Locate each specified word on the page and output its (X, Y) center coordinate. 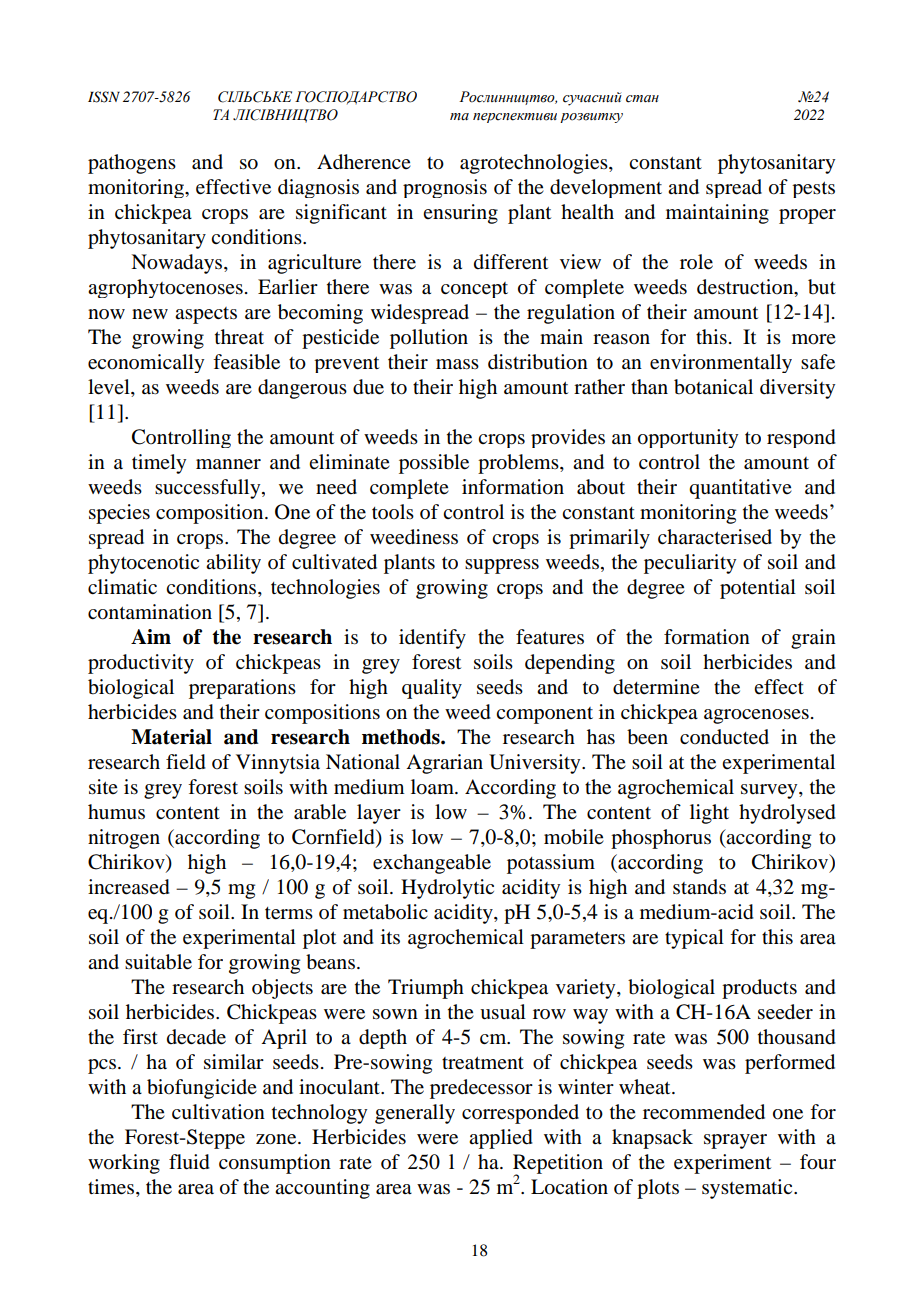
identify (432, 639)
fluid (189, 1162)
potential (758, 589)
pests (813, 189)
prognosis (445, 188)
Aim (151, 636)
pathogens (132, 164)
